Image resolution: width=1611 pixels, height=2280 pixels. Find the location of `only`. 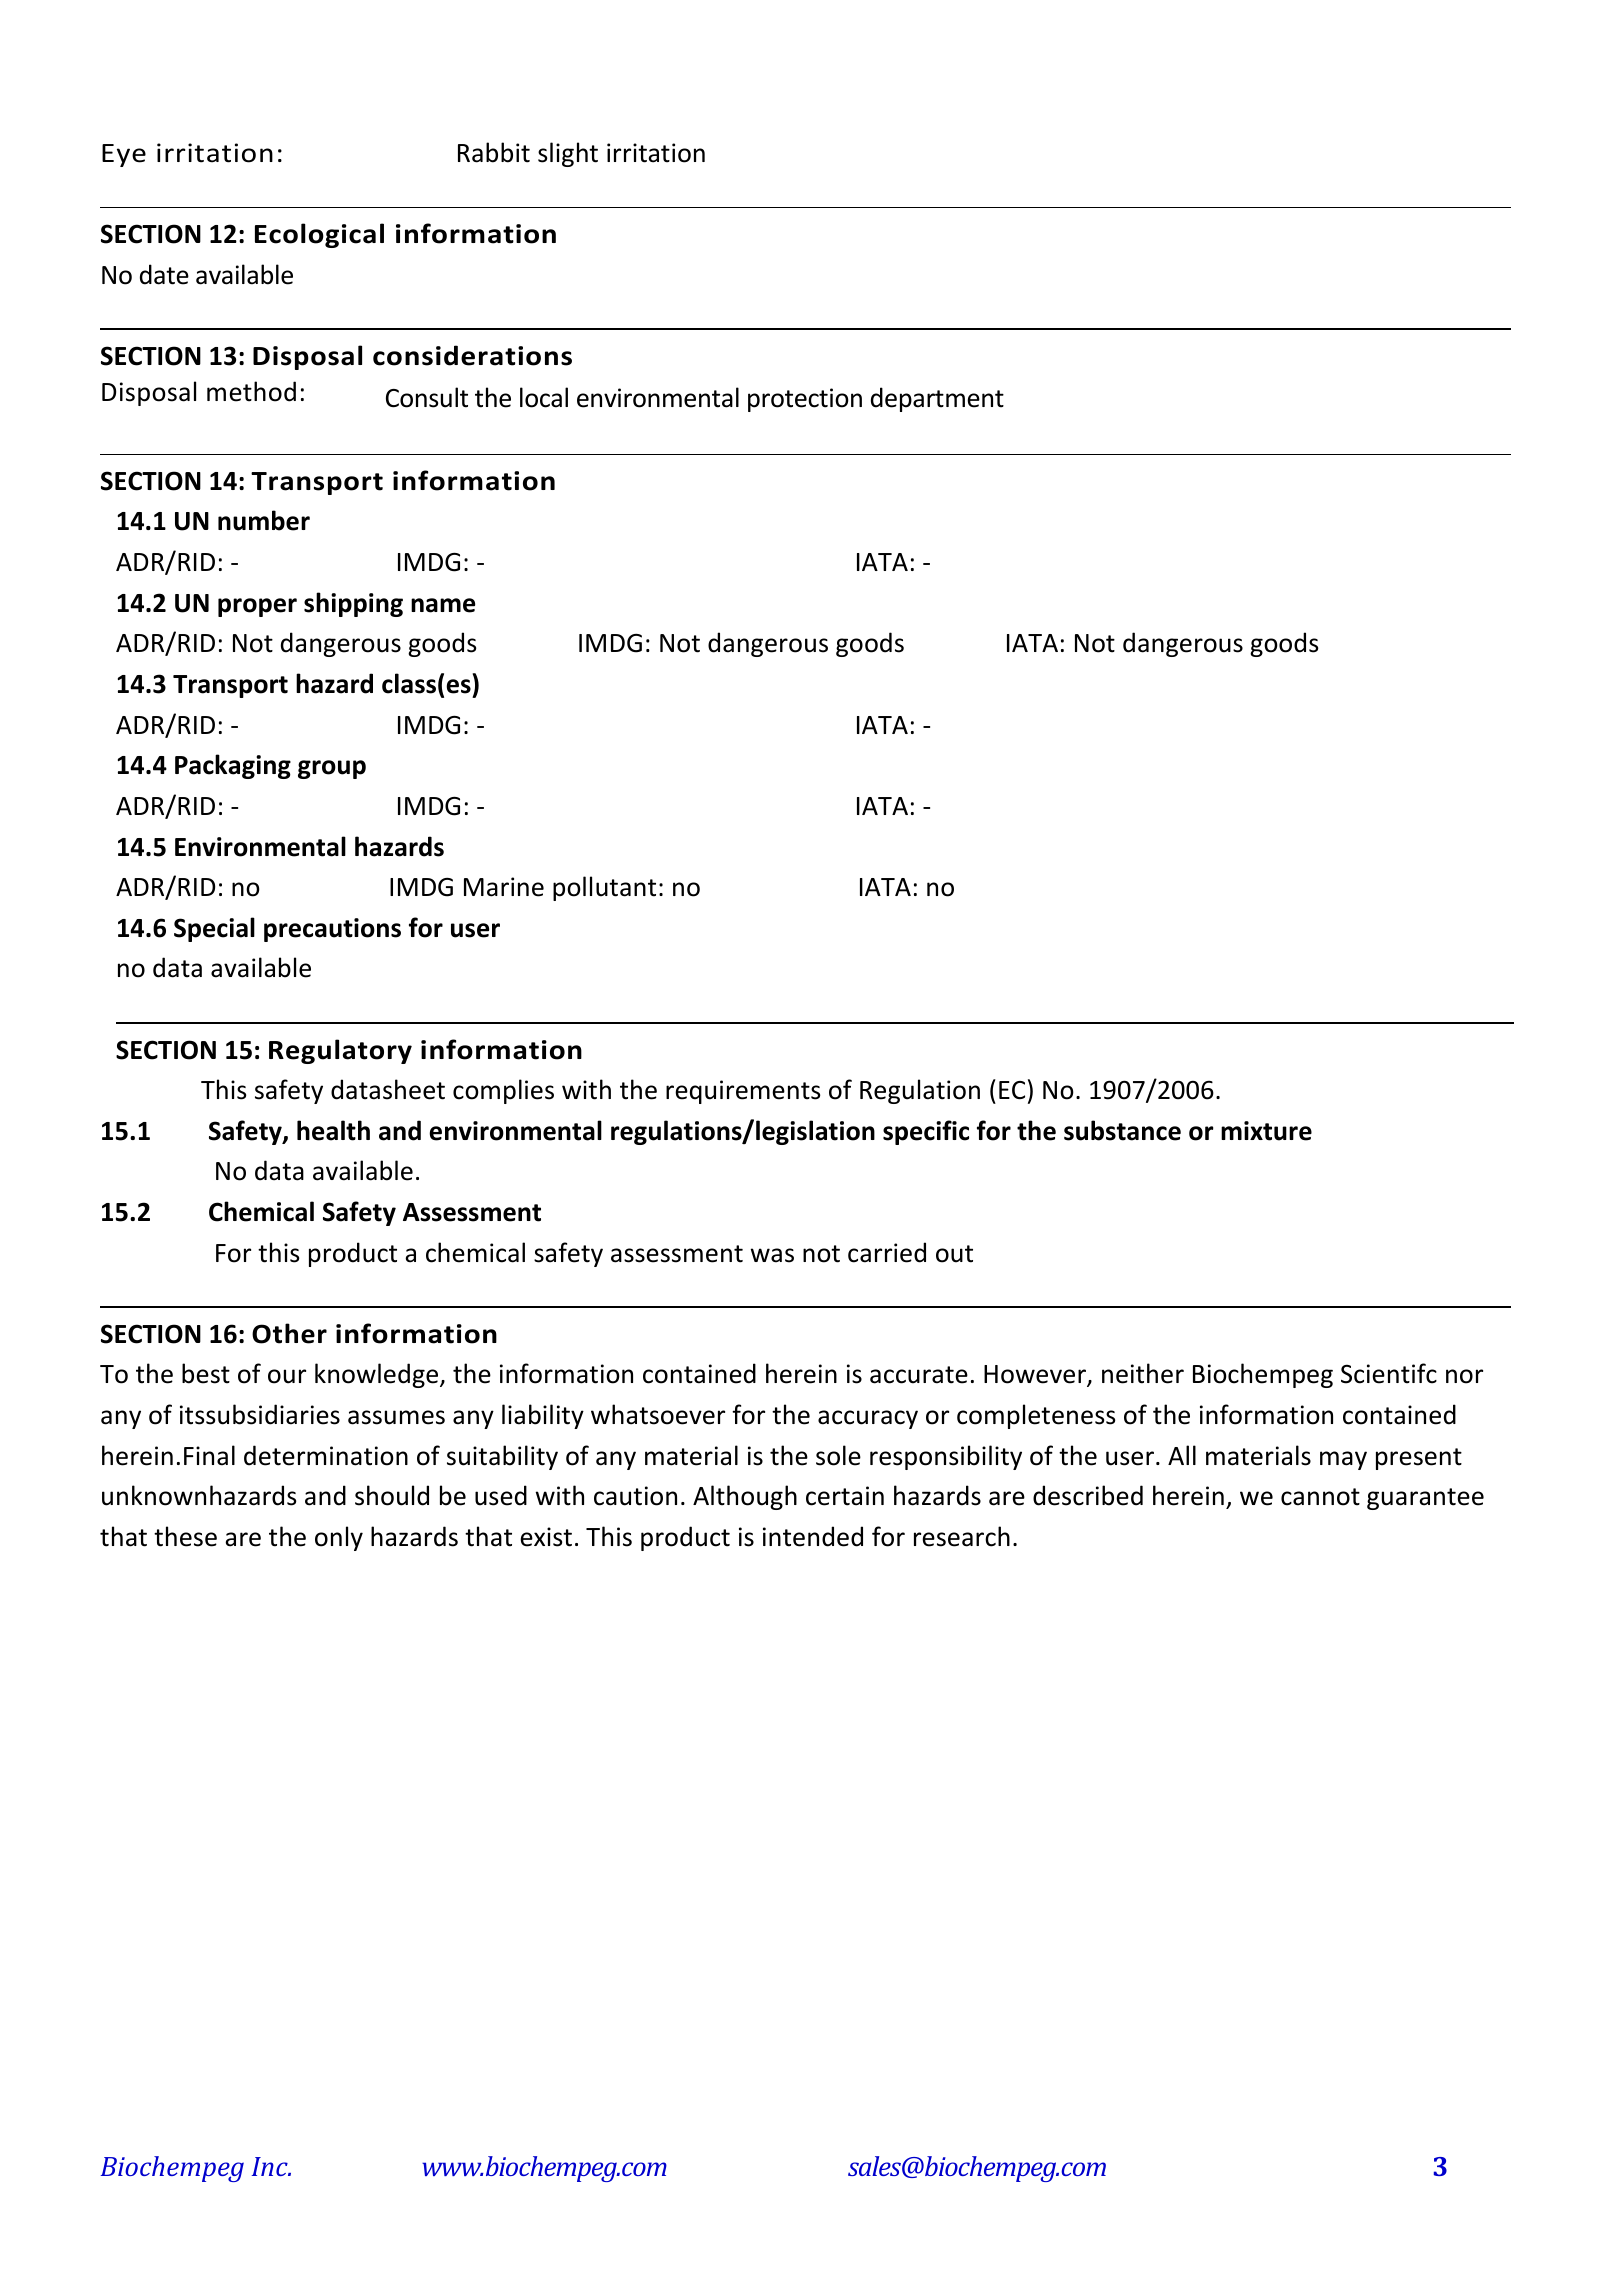

only is located at coordinates (339, 1538).
